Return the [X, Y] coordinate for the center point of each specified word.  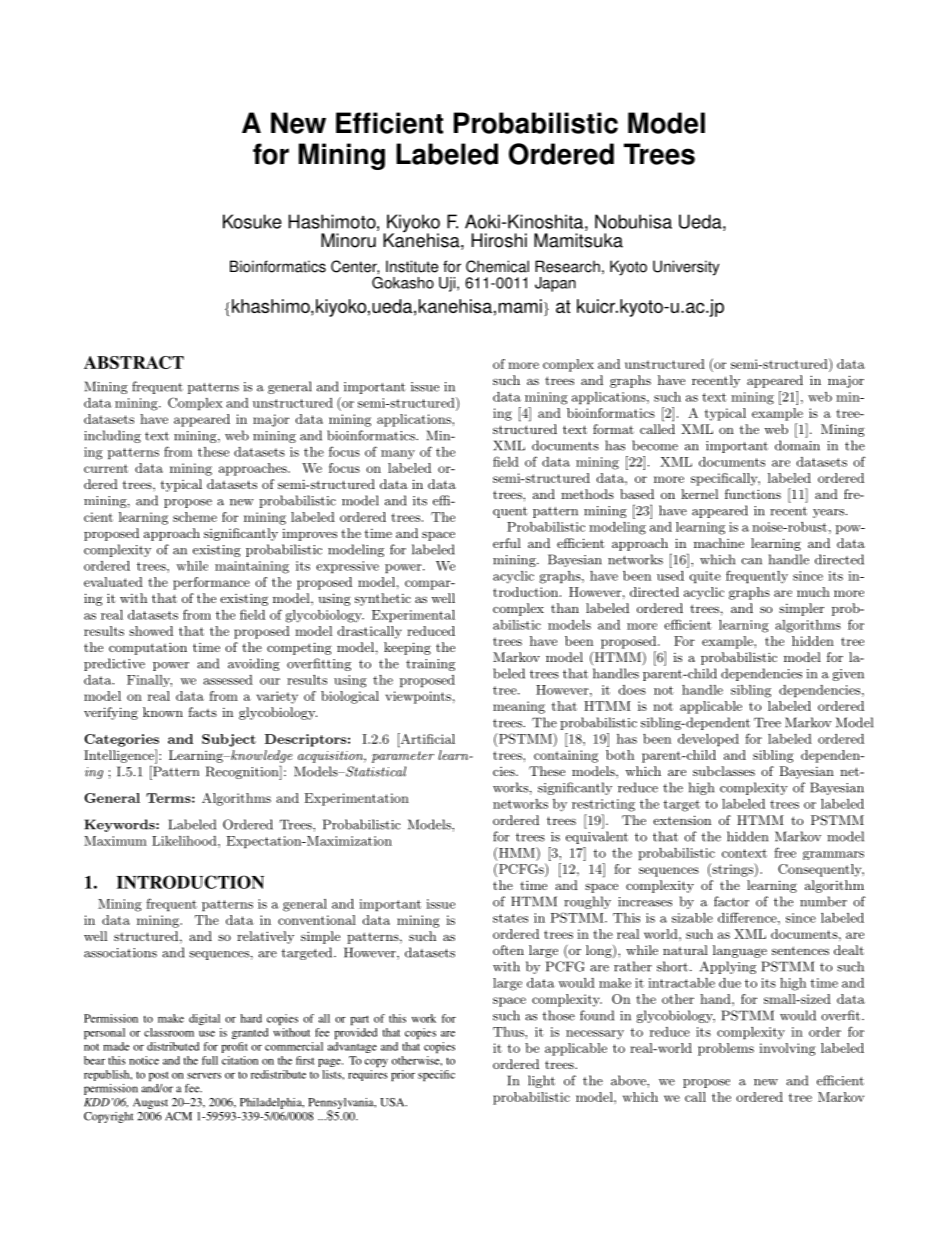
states [510, 918]
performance [211, 583]
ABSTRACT [134, 362]
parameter [403, 757]
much [813, 592]
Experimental [413, 616]
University [686, 268]
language [740, 951]
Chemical [497, 266]
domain [797, 445]
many [398, 454]
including [112, 436]
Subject [229, 740]
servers [204, 1076]
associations [120, 953]
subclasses [724, 771]
